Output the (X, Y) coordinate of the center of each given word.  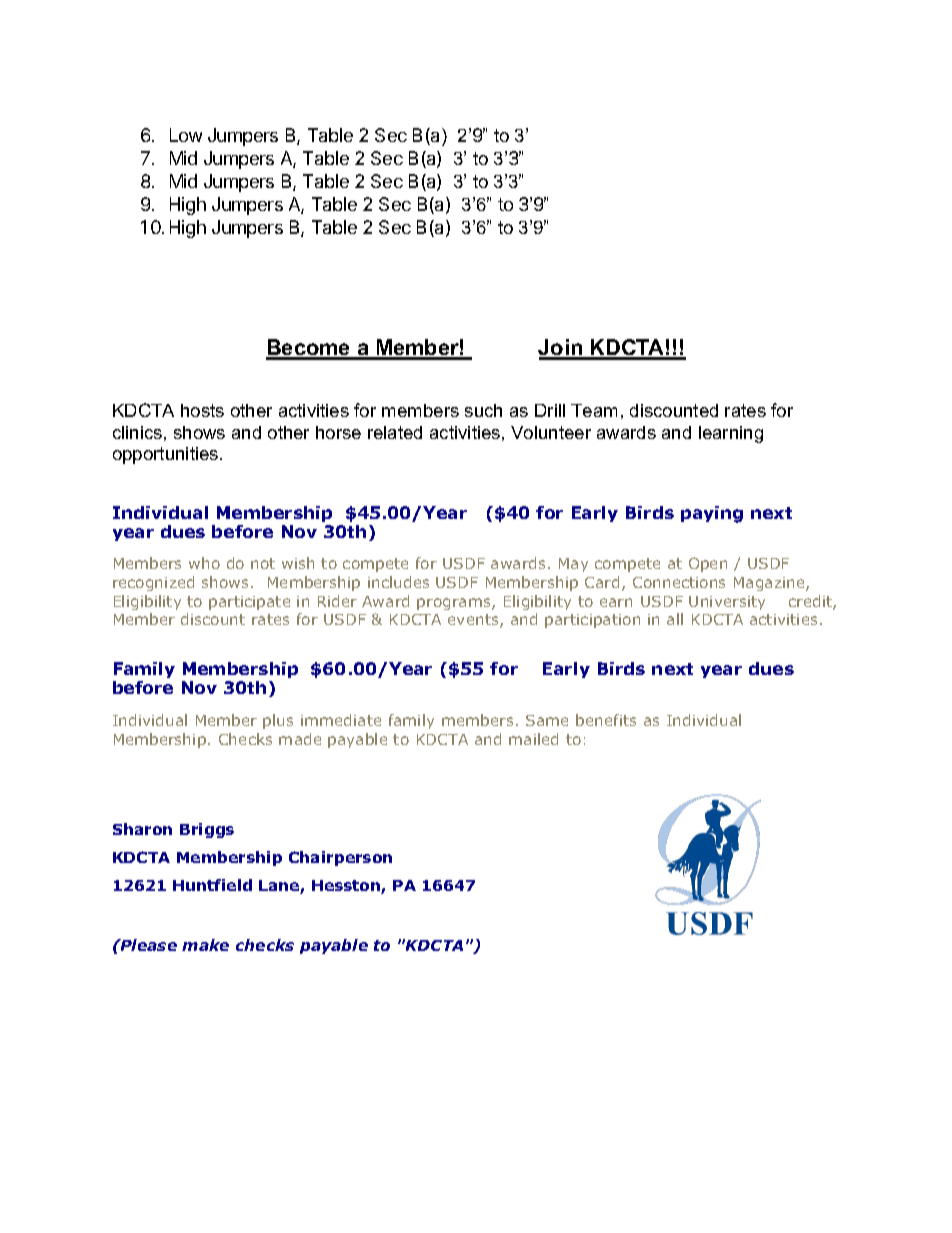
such (483, 410)
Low (186, 135)
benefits (606, 720)
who (204, 563)
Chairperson (340, 858)
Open (708, 564)
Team (594, 410)
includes (398, 582)
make (205, 945)
